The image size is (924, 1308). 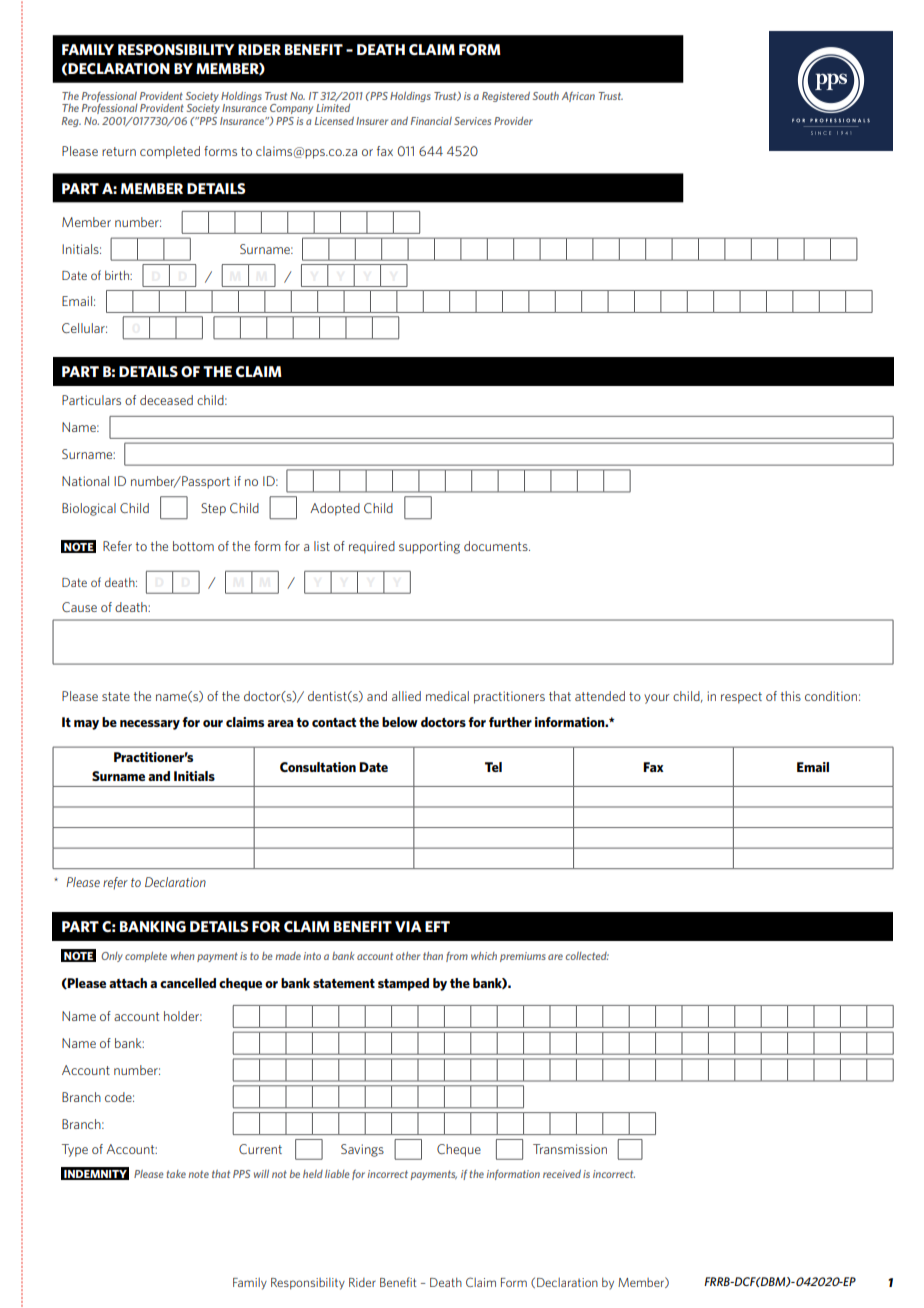 What do you see at coordinates (447, 696) in the screenshot?
I see `medical` at bounding box center [447, 696].
